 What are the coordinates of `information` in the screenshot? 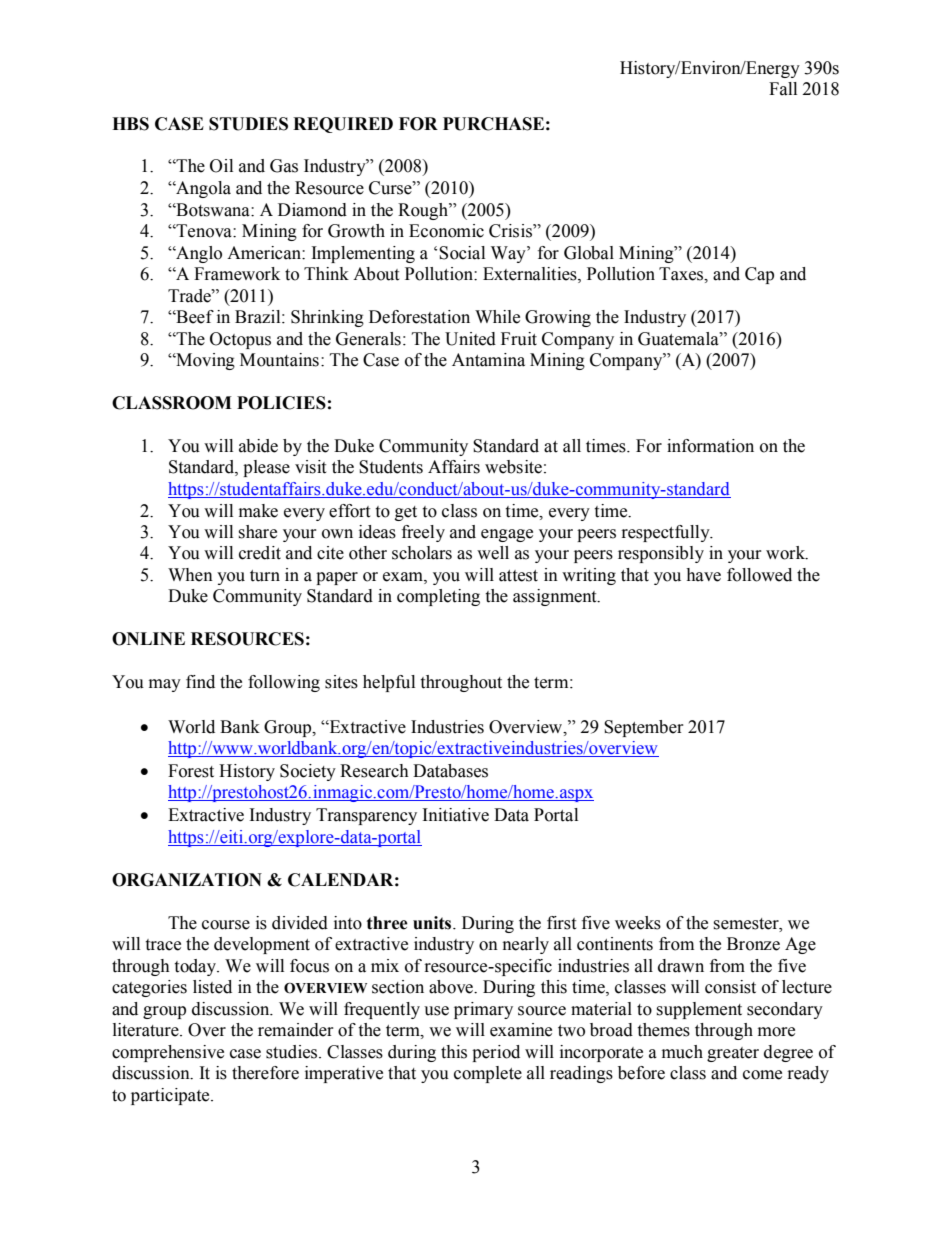 It's located at (710, 446).
